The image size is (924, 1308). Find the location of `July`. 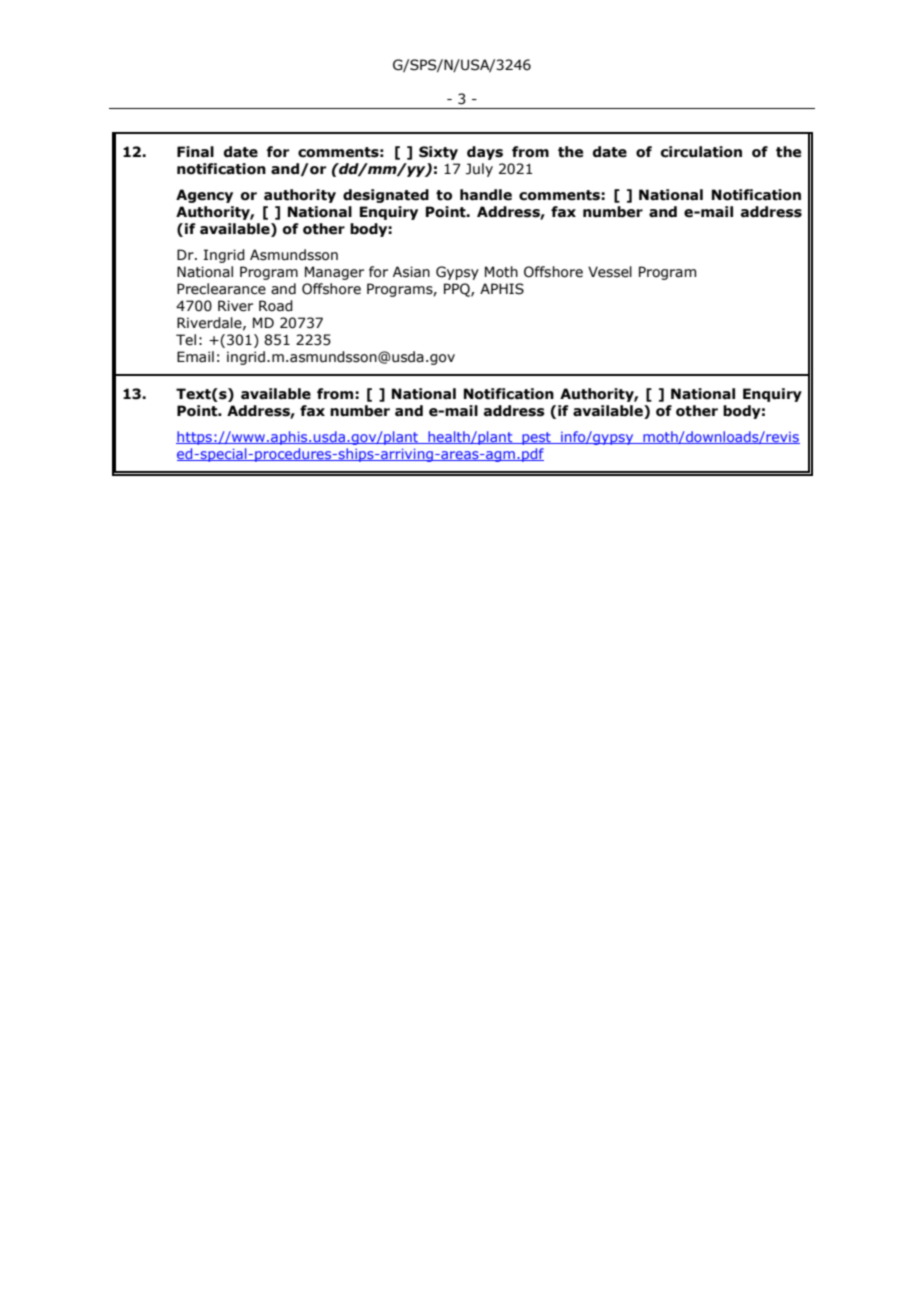

July is located at coordinates (479, 170).
